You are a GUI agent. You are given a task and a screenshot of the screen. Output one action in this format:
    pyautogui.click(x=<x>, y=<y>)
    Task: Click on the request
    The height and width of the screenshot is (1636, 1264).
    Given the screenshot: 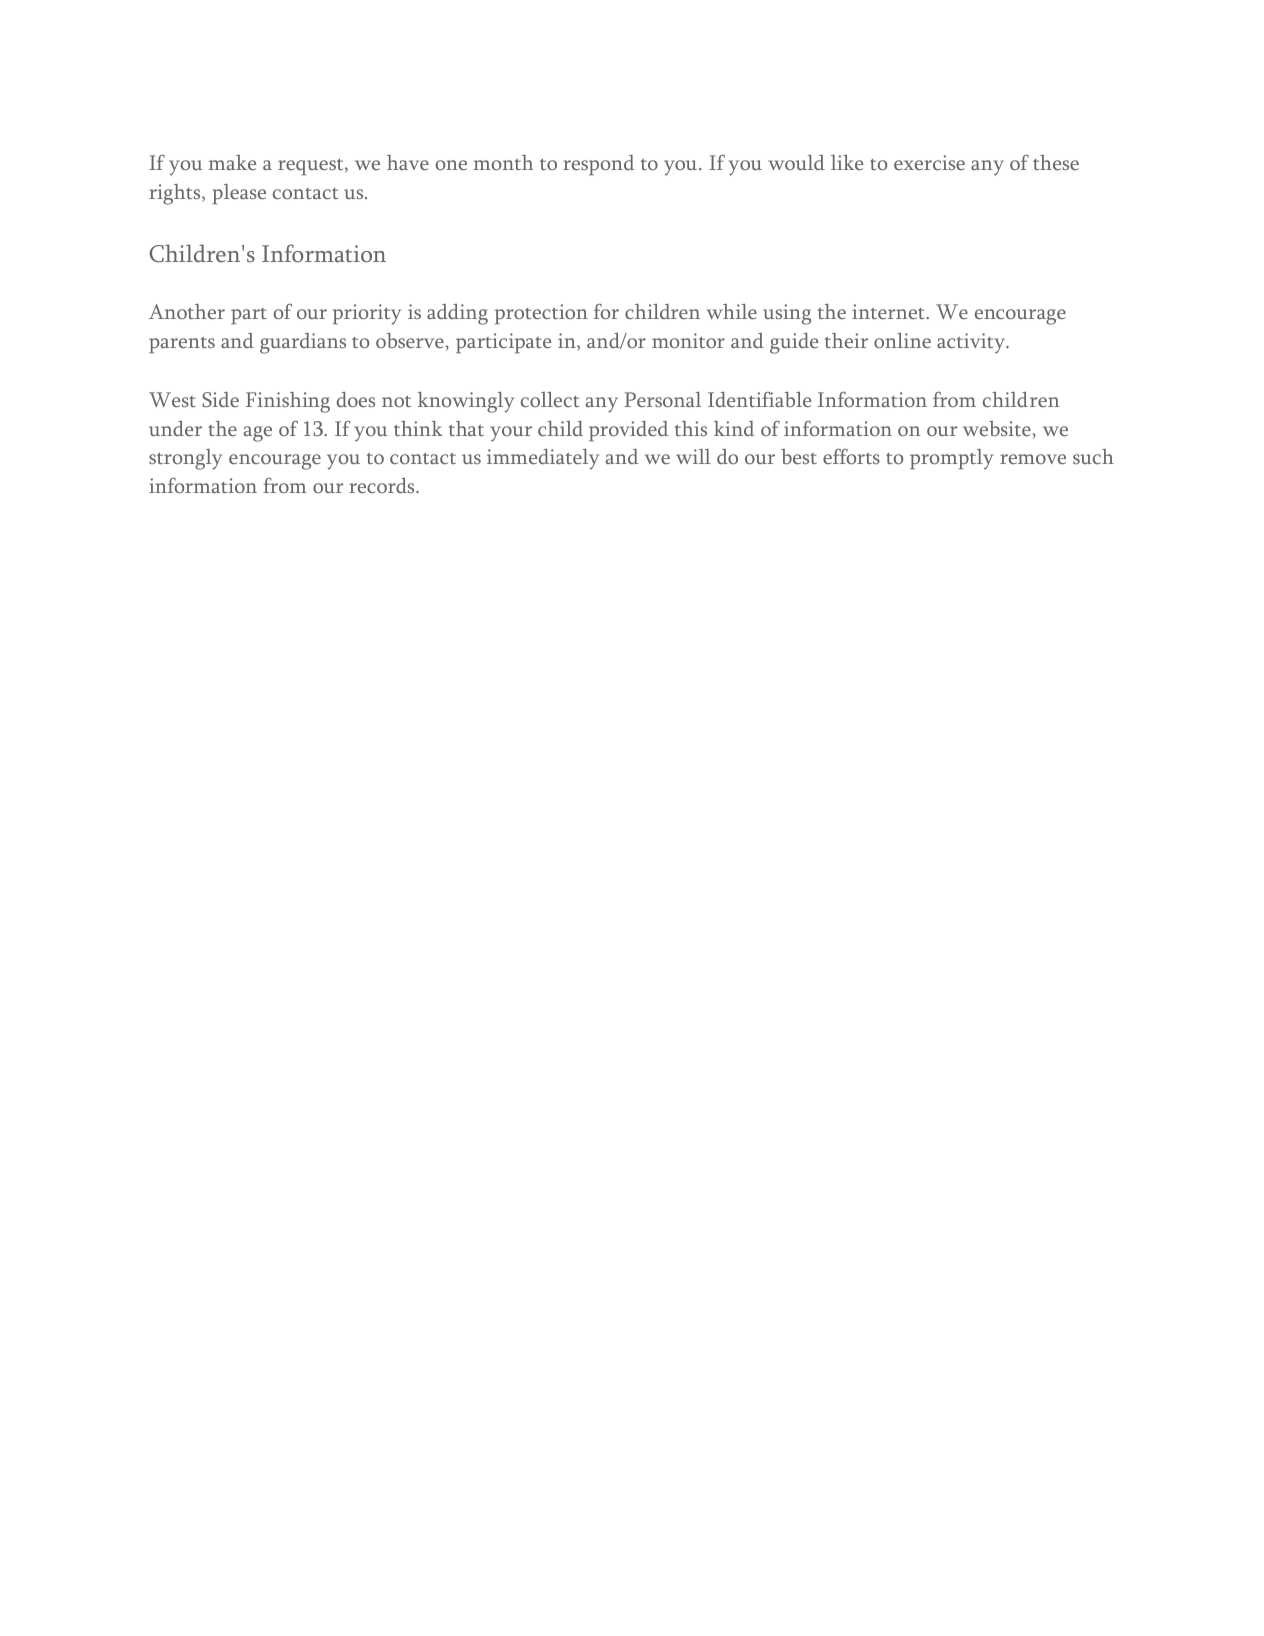 What is the action you would take?
    pyautogui.click(x=312, y=167)
